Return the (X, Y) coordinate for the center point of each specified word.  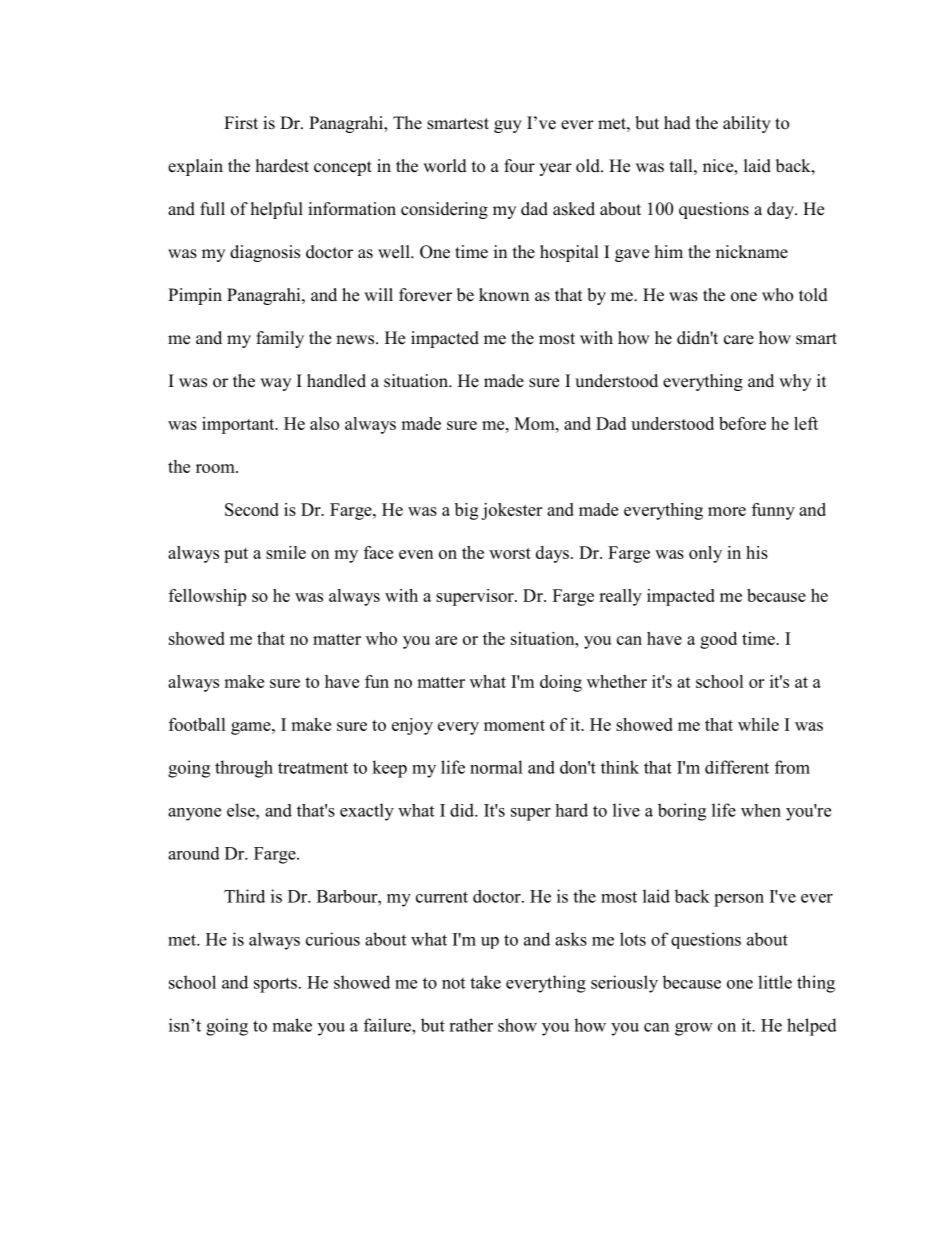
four (519, 166)
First (241, 123)
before (742, 423)
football (197, 724)
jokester (511, 511)
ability (747, 124)
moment (514, 725)
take (485, 982)
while (758, 724)
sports (275, 985)
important (239, 425)
